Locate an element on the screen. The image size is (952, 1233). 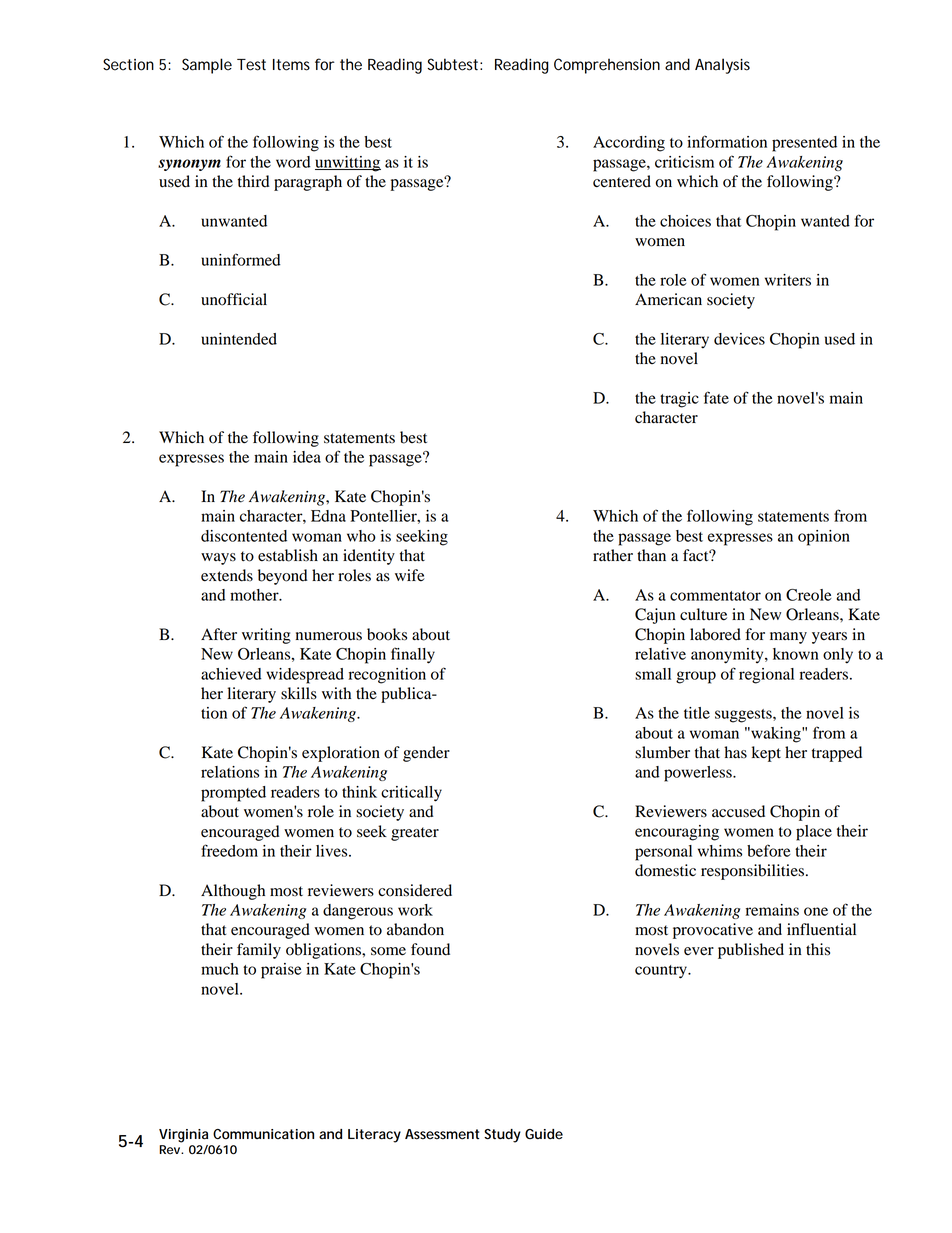
Items is located at coordinates (291, 65).
